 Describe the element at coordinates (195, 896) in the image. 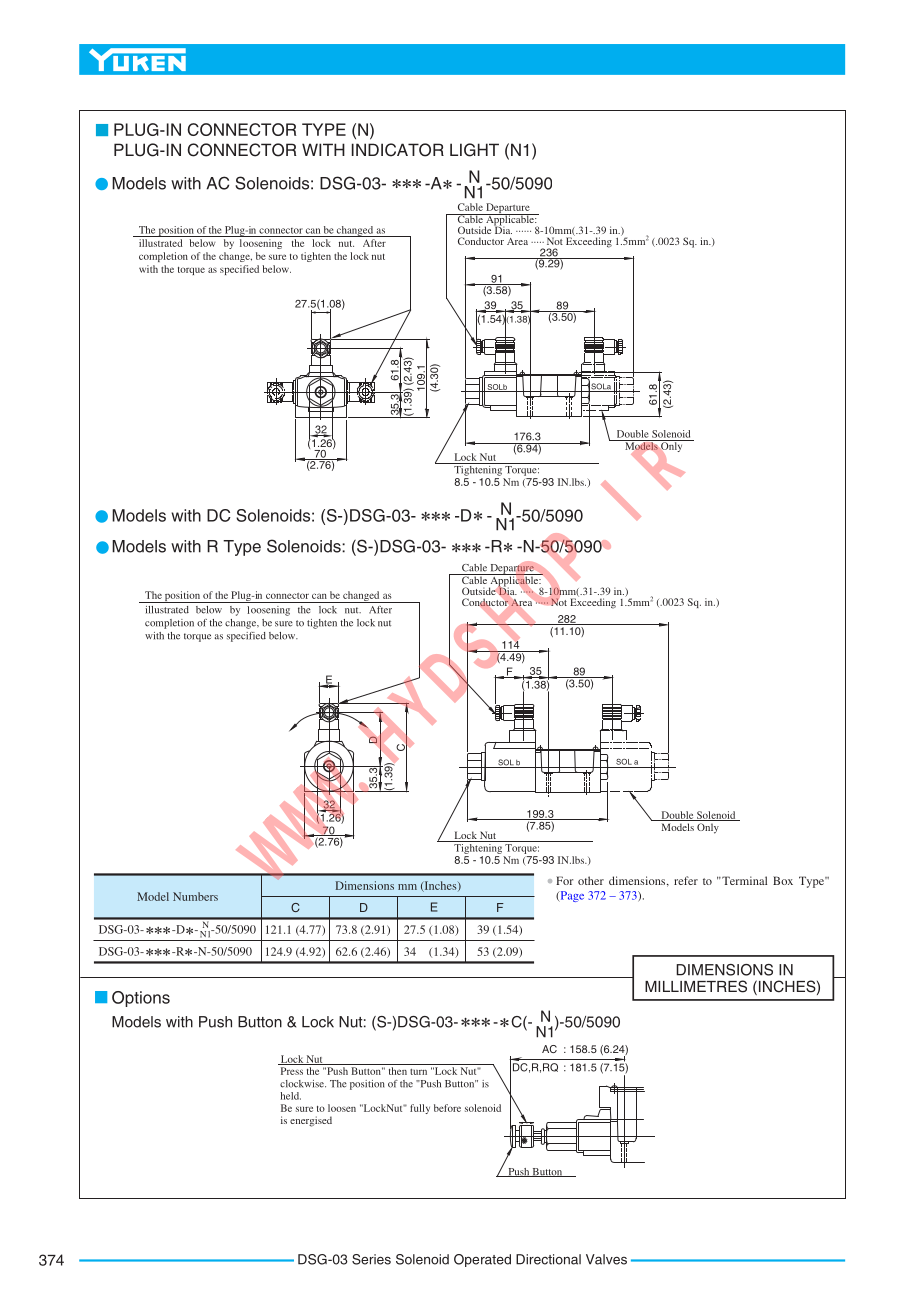

I see `Numbers` at that location.
